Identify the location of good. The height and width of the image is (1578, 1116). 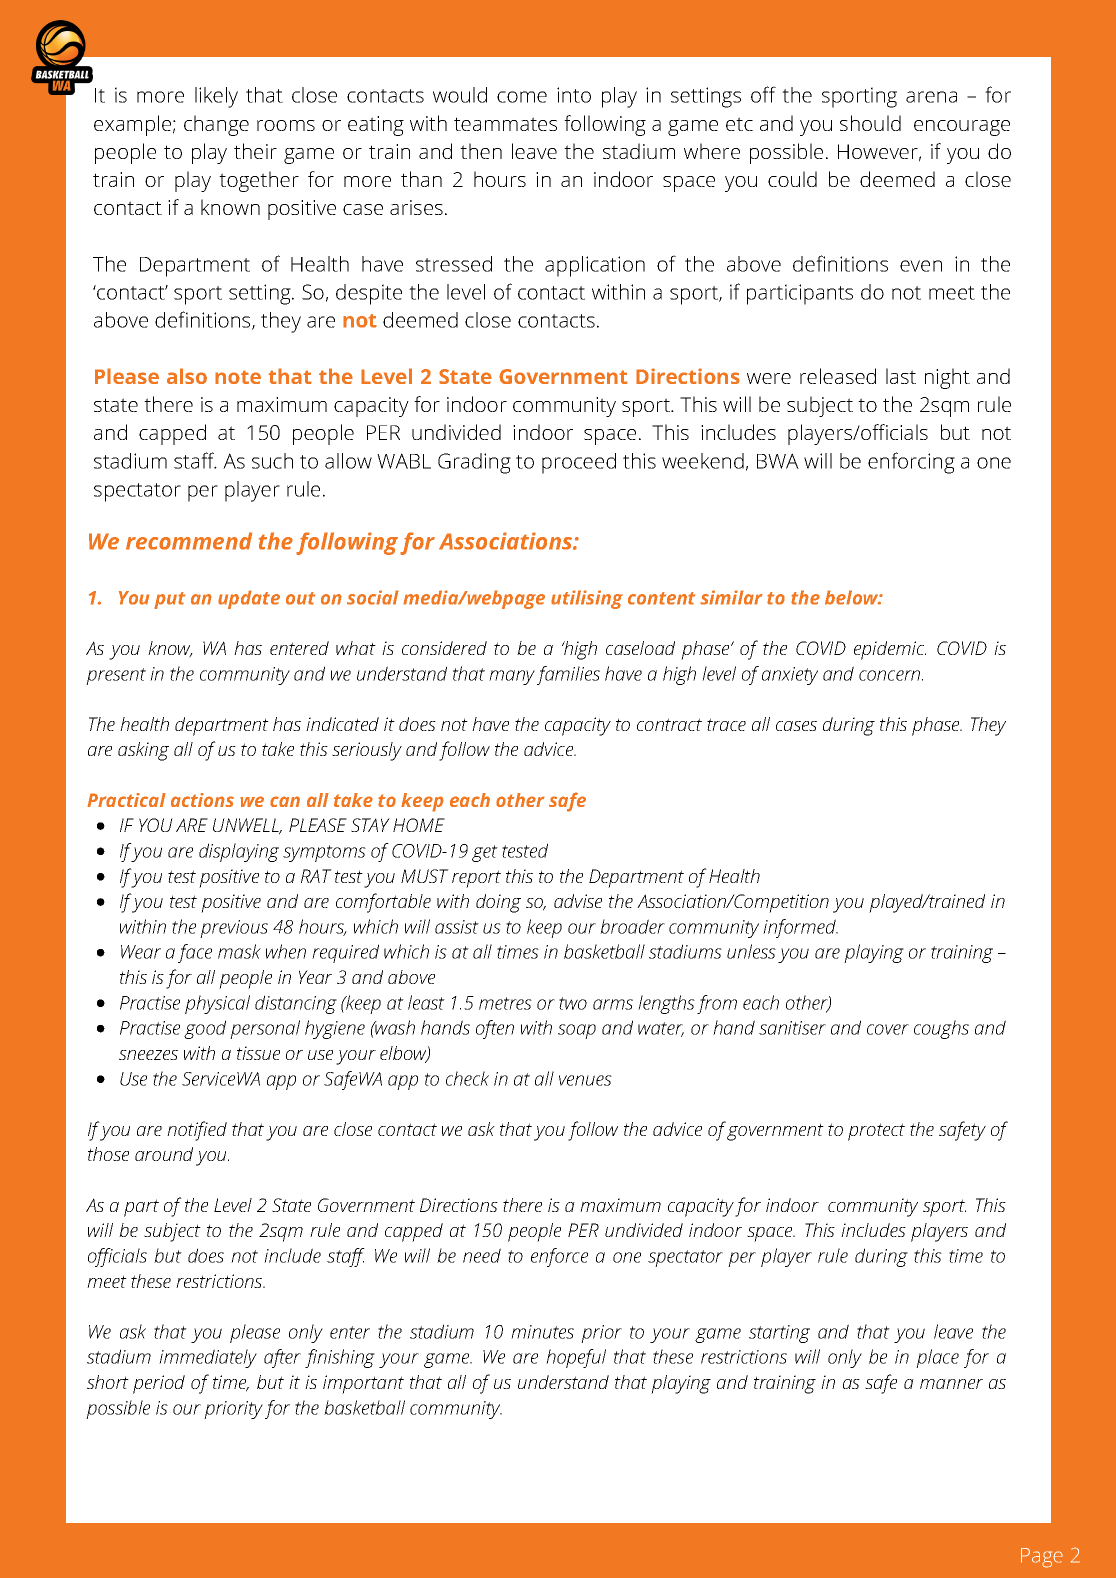
(205, 1029).
